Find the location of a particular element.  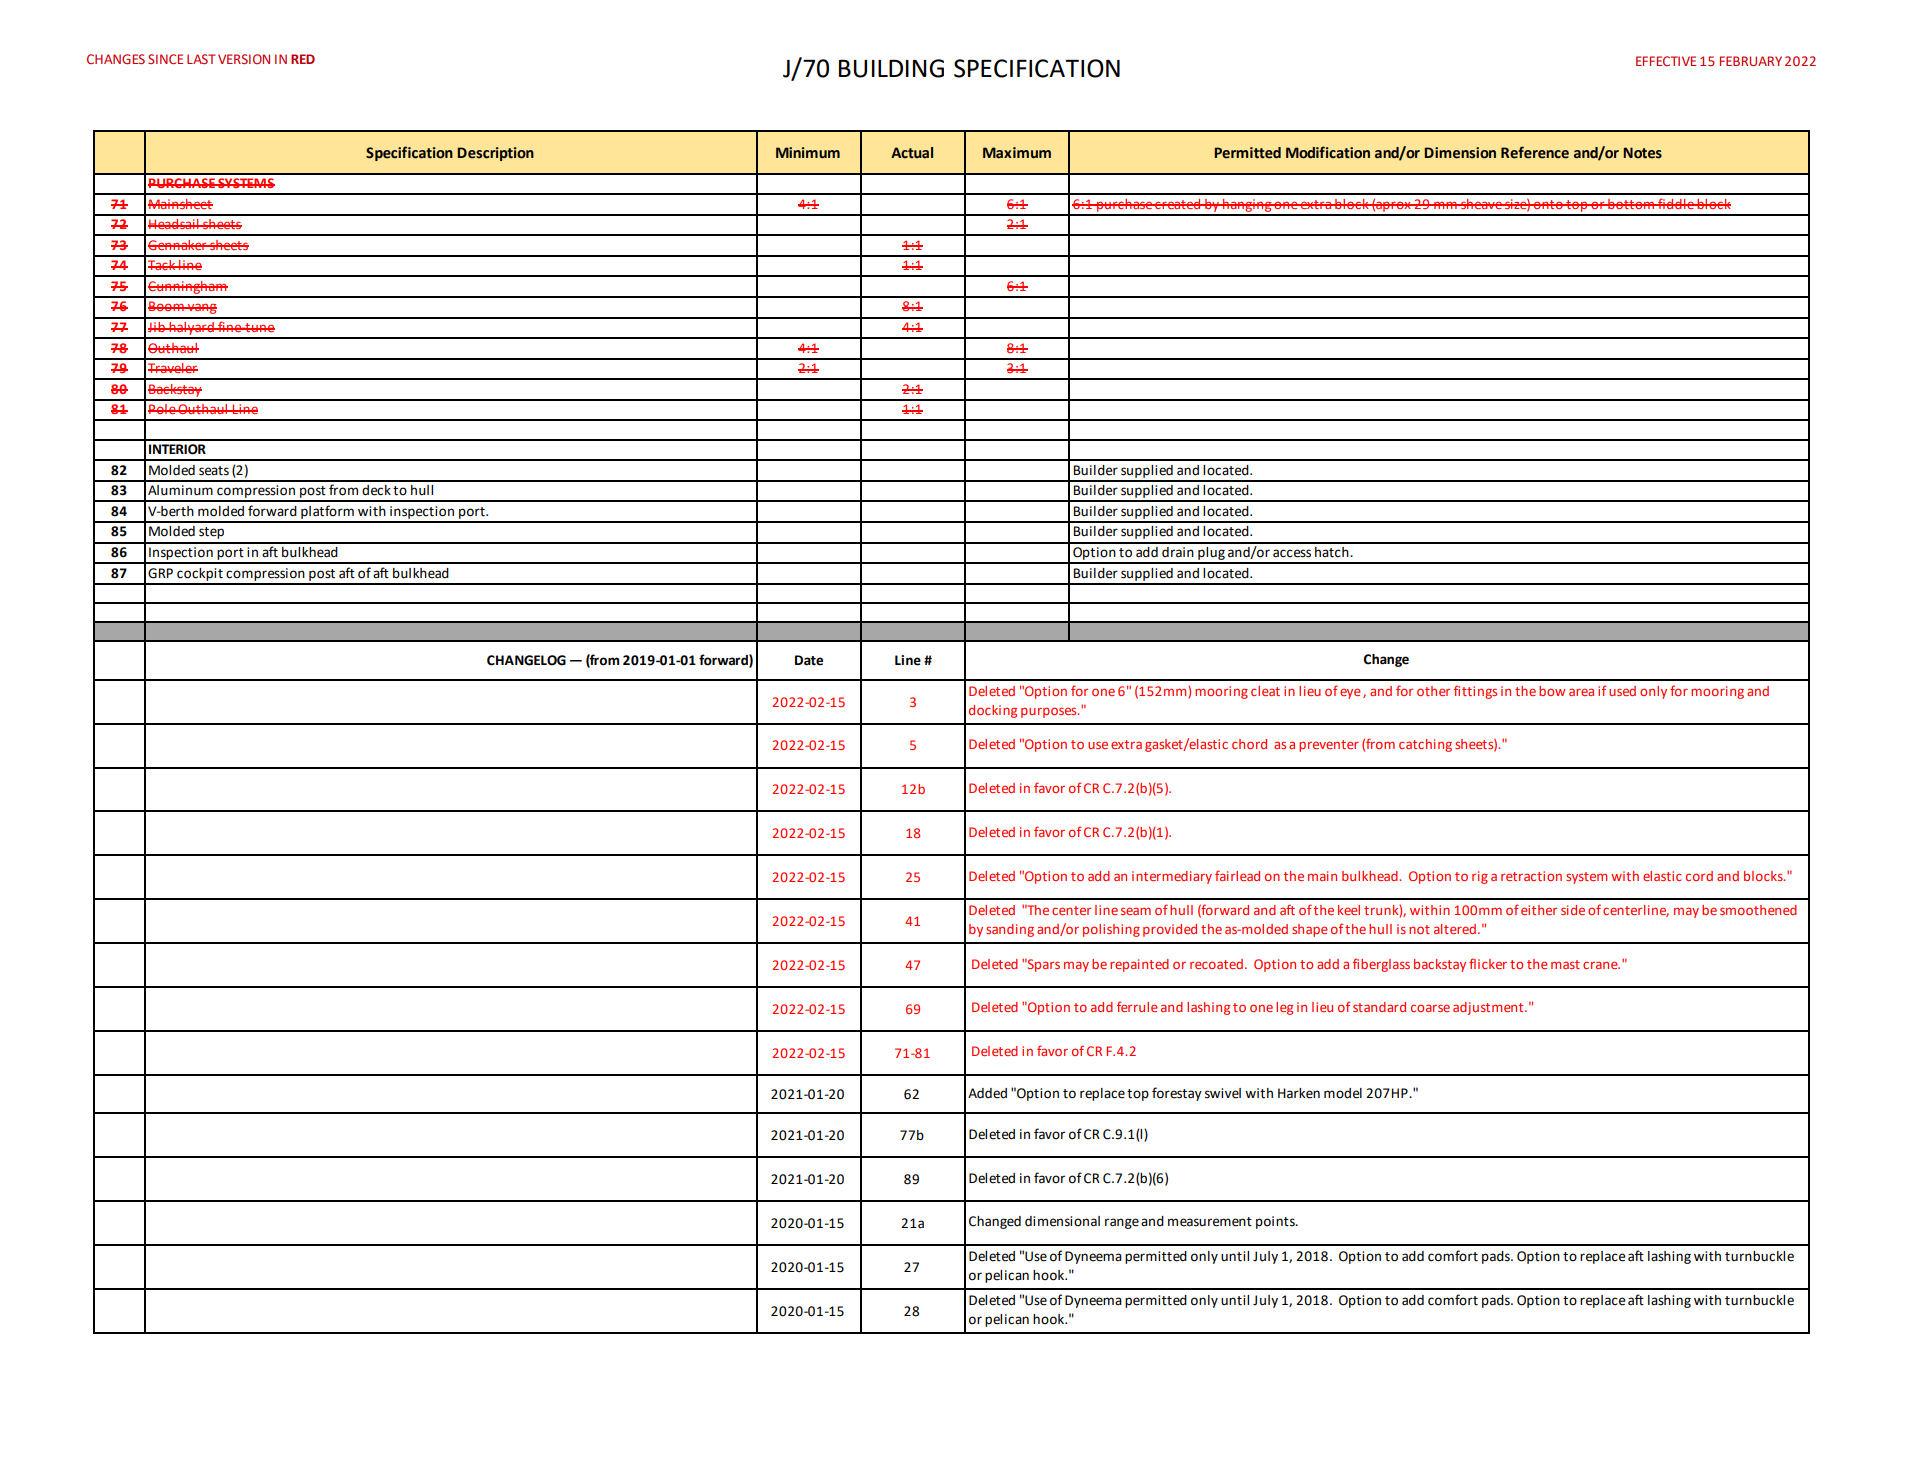

onto is located at coordinates (1548, 204).
